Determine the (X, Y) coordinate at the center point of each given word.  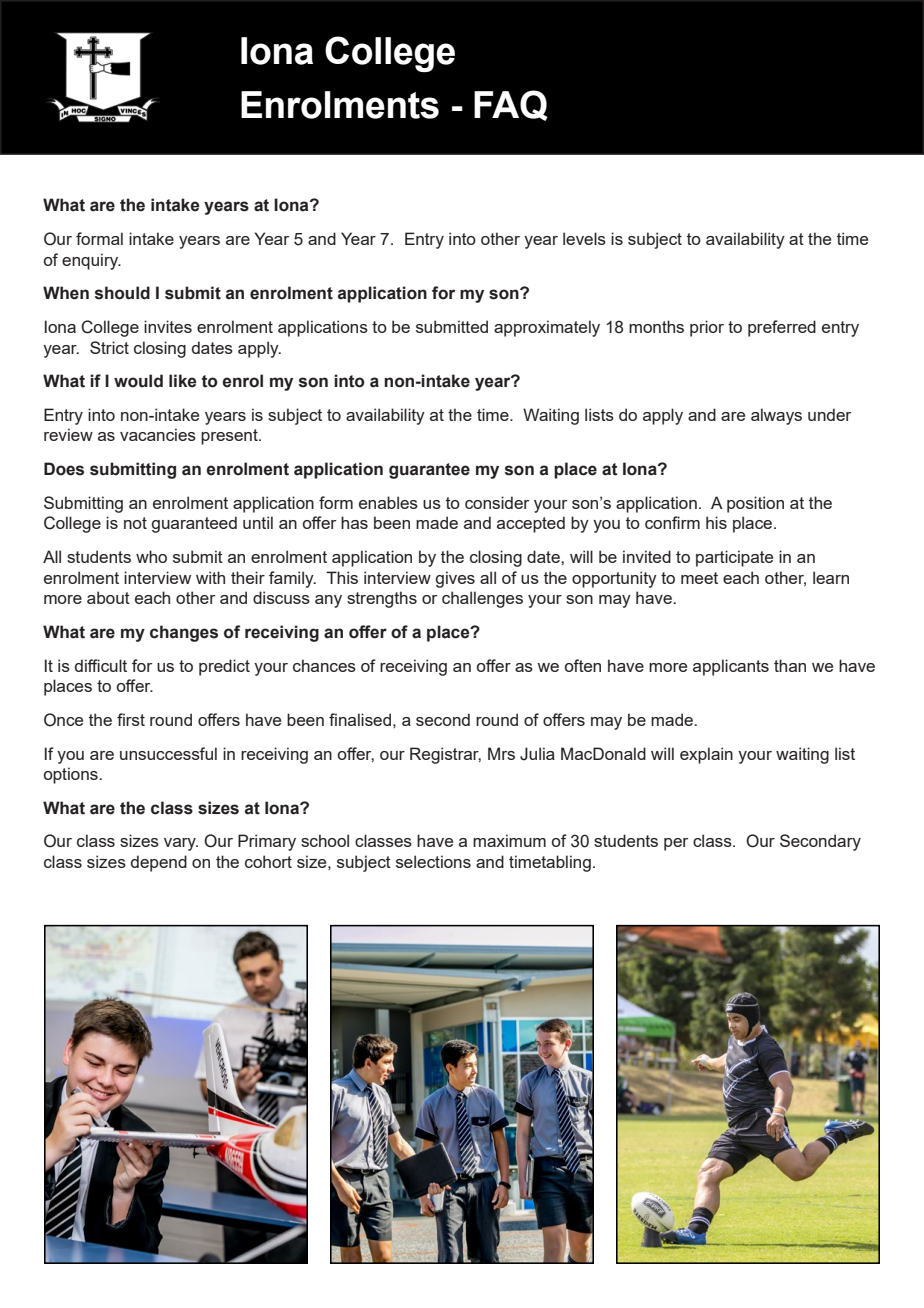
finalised (360, 719)
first (131, 719)
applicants (731, 667)
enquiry (91, 261)
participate (734, 558)
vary (181, 844)
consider (497, 502)
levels (584, 238)
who (151, 556)
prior (707, 328)
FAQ (511, 105)
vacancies (158, 434)
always (776, 416)
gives (455, 579)
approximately (547, 328)
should (122, 293)
